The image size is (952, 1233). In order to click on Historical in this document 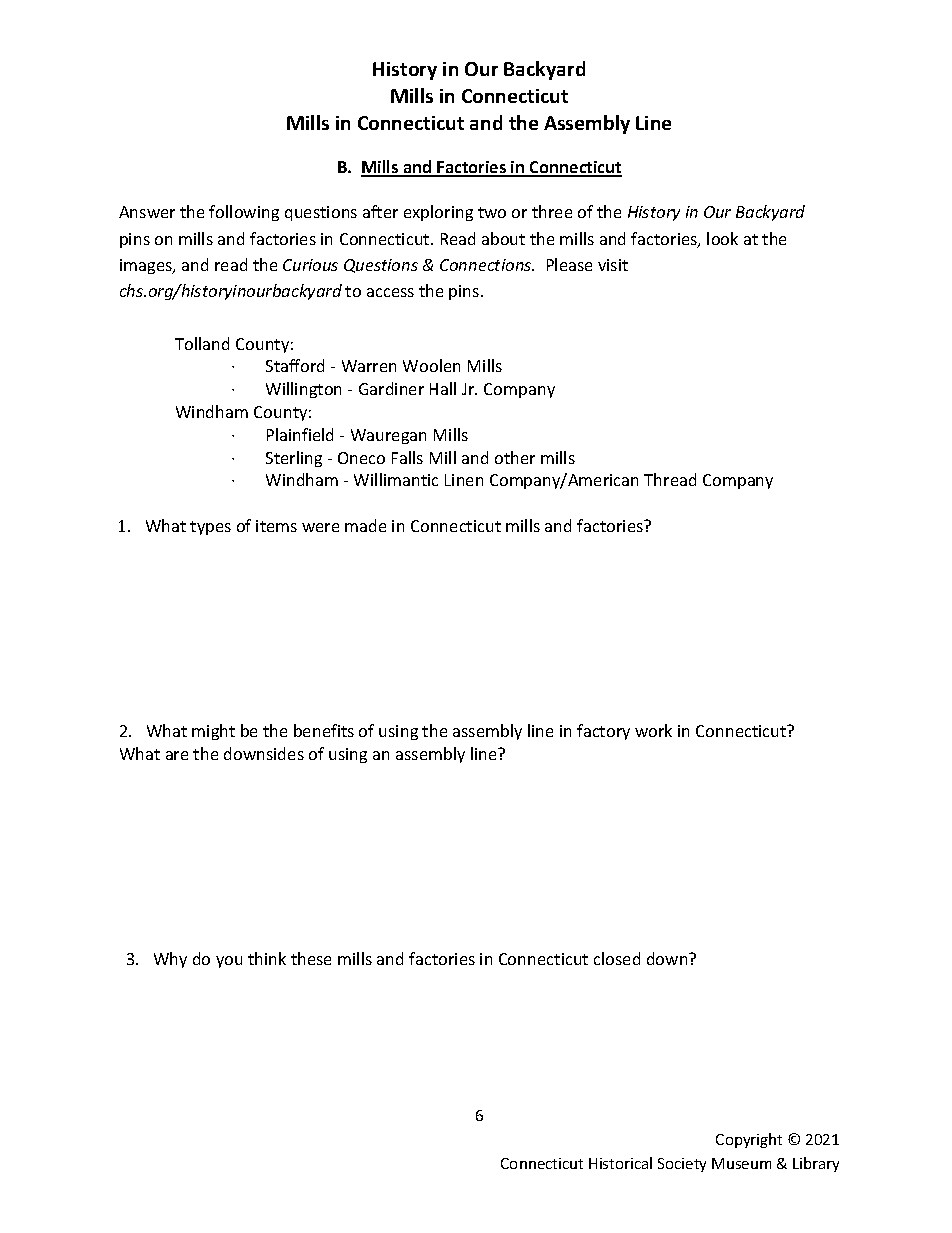, I will do `click(620, 1163)`.
